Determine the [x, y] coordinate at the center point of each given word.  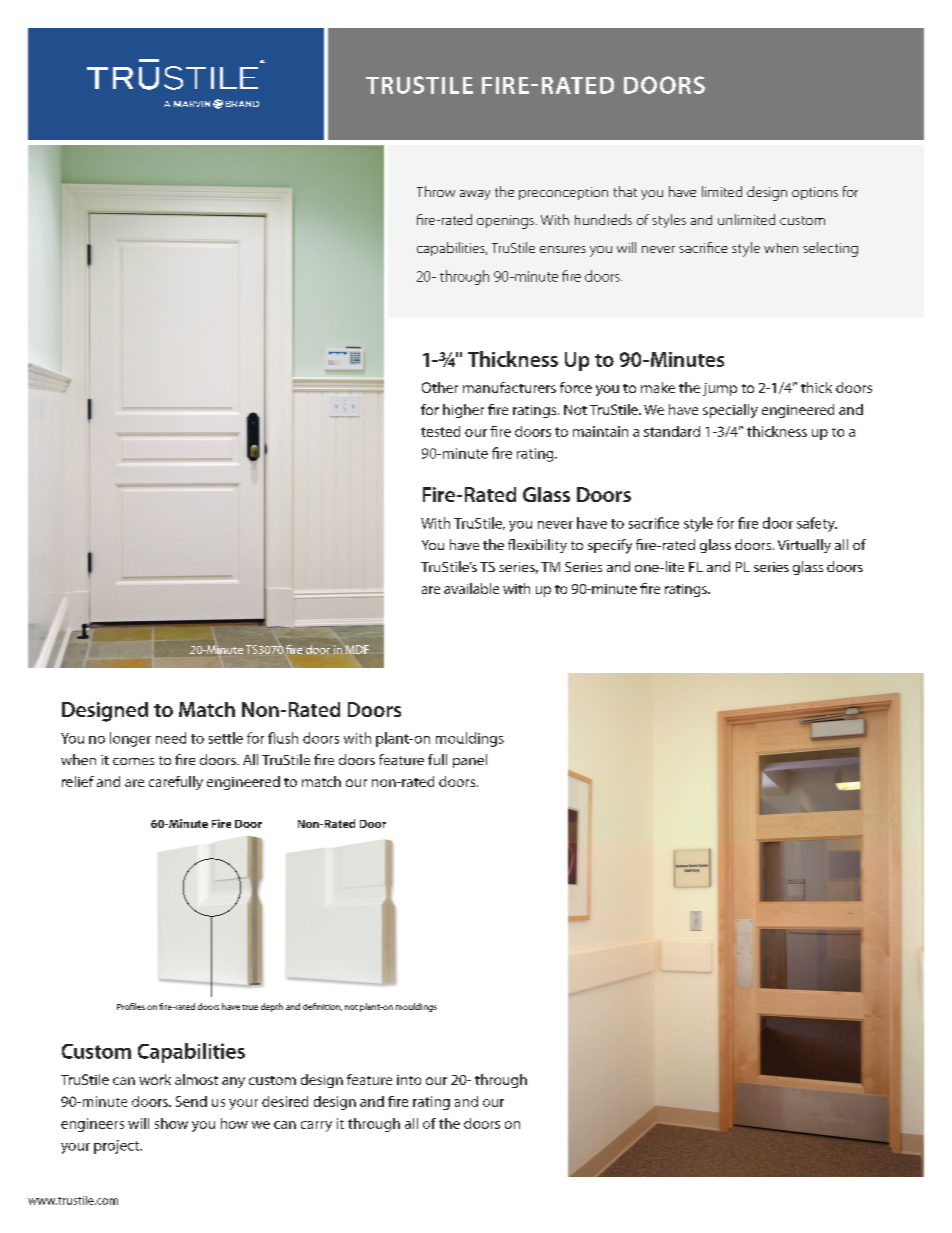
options [815, 193]
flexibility [537, 546]
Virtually [804, 546]
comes [133, 761]
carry [316, 1126]
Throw [436, 191]
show [171, 1123]
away [475, 195]
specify [610, 546]
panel [470, 761]
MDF [357, 649]
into [409, 1080]
